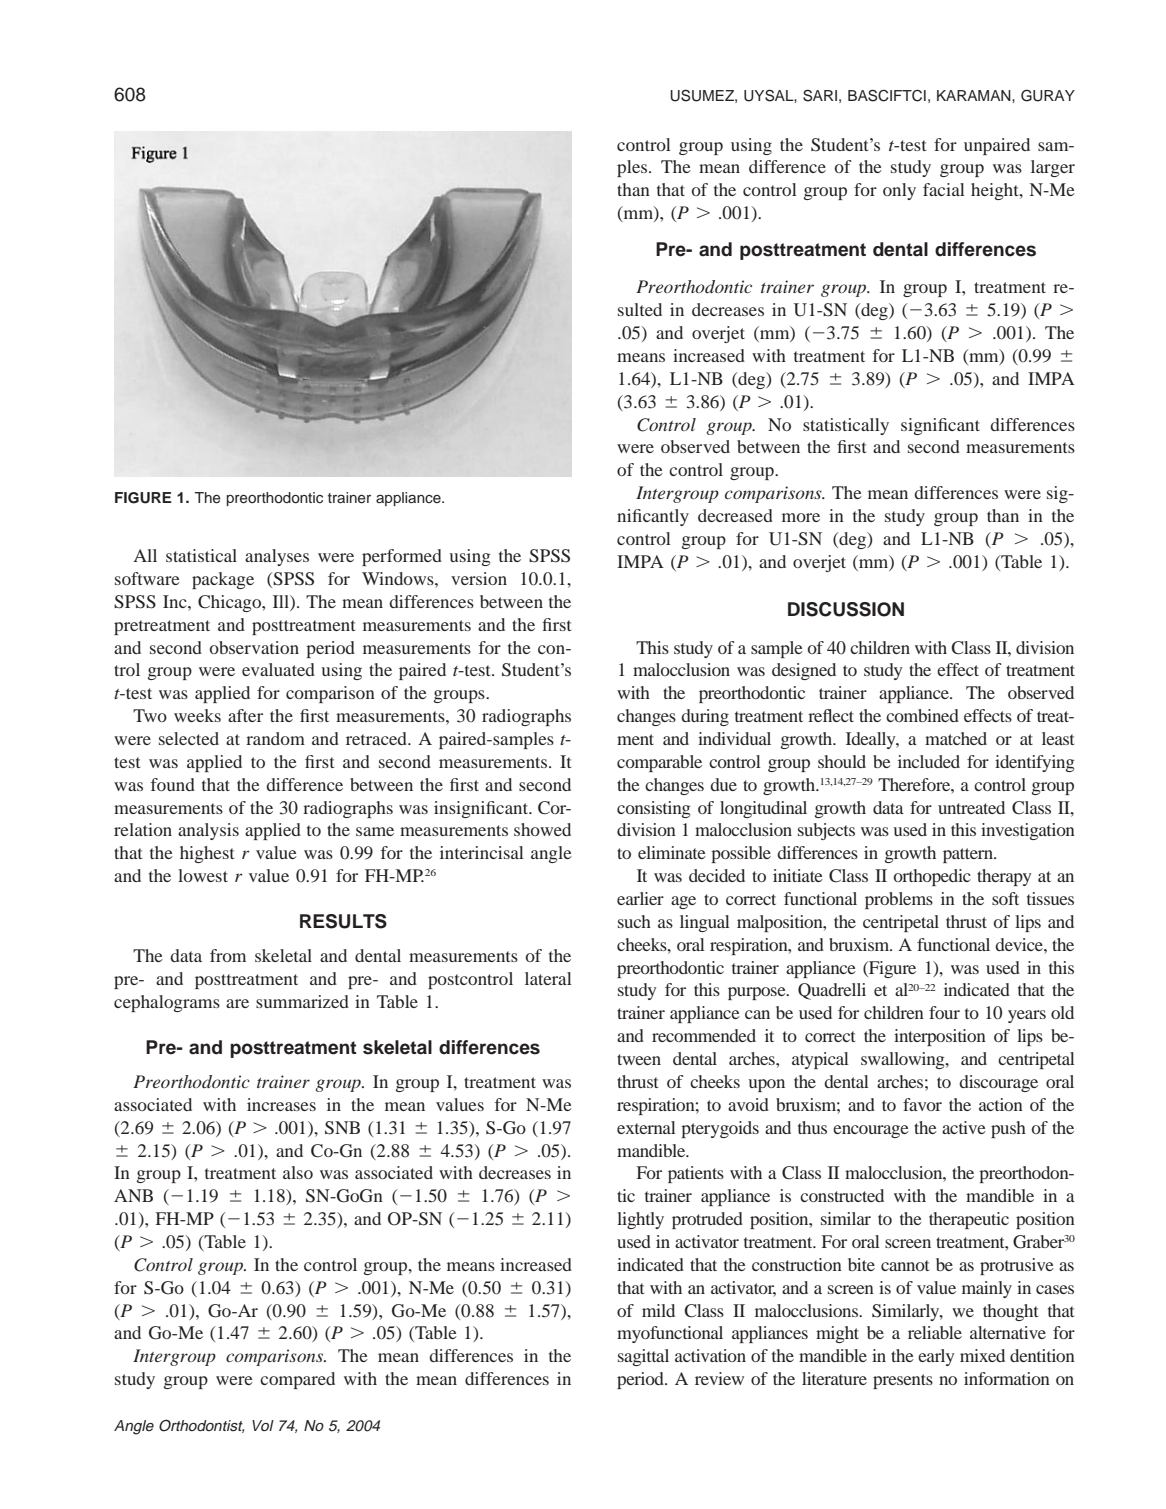 This screenshot has height=1509, width=1166. I want to click on only, so click(899, 191).
